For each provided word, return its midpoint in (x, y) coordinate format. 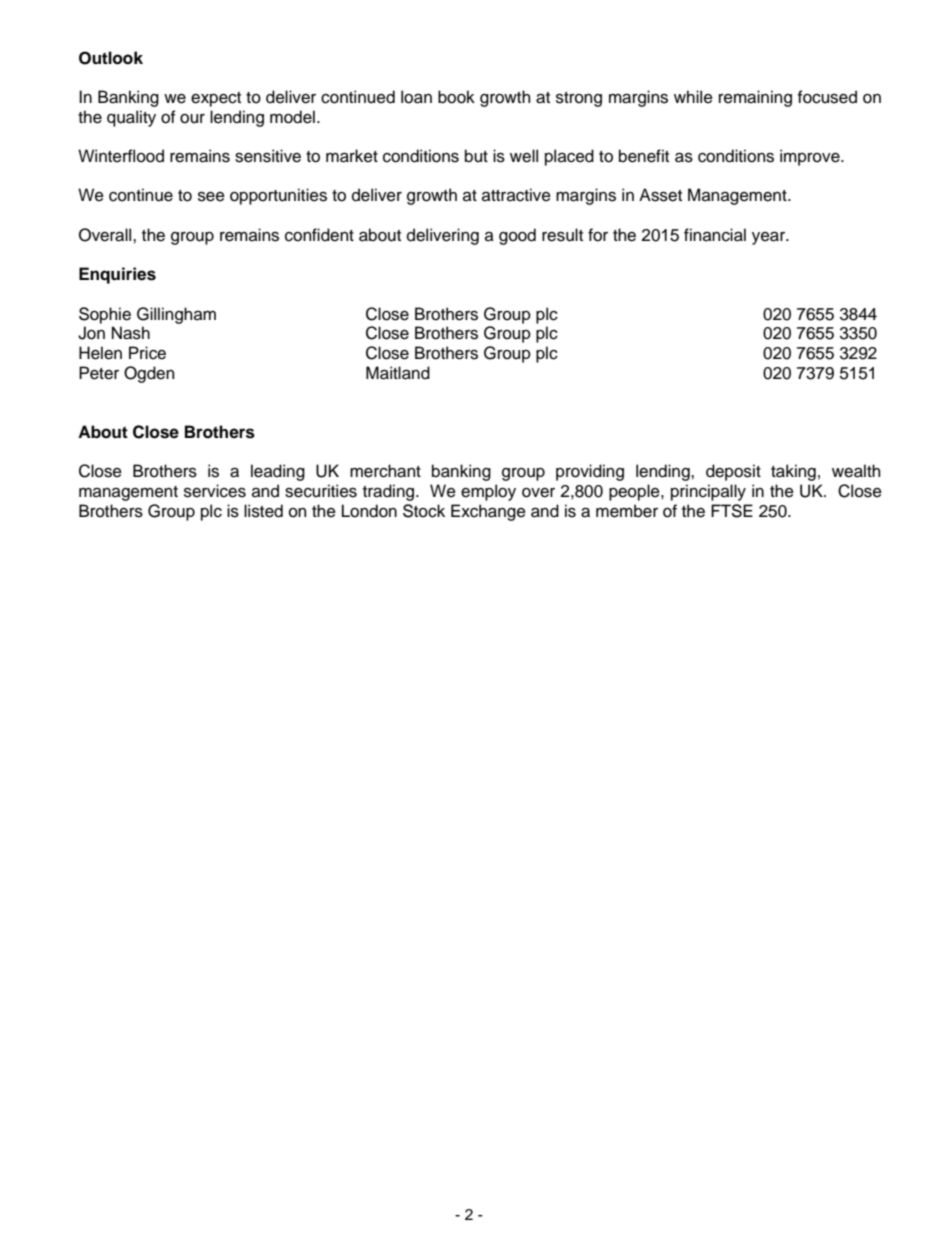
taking (793, 472)
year (769, 238)
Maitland (398, 373)
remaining (755, 98)
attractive (516, 195)
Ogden (149, 374)
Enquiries (117, 275)
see (211, 196)
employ (488, 492)
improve (811, 157)
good (517, 236)
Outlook (111, 58)
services (215, 491)
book (456, 97)
